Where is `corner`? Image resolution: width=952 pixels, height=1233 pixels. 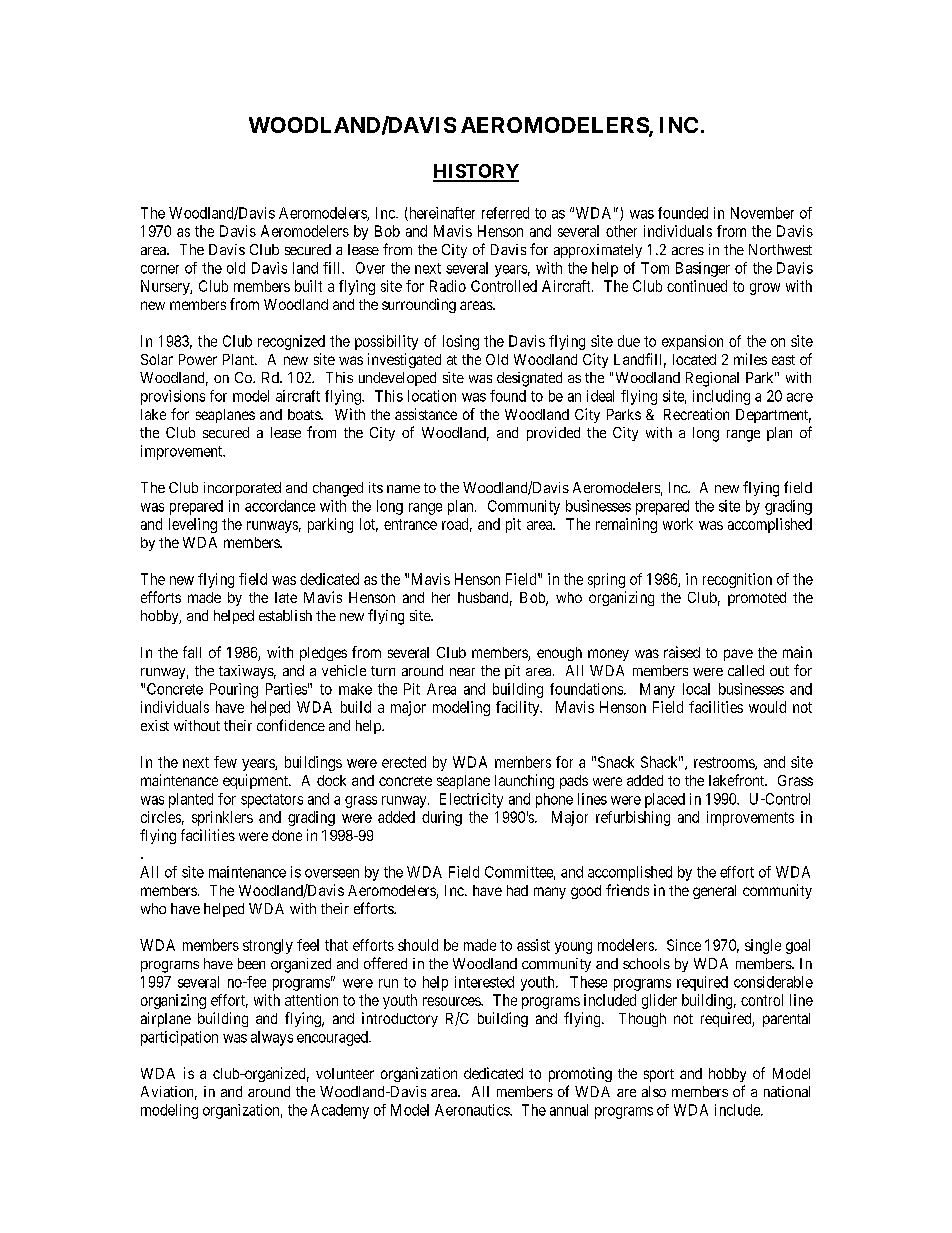
corner is located at coordinates (160, 269).
